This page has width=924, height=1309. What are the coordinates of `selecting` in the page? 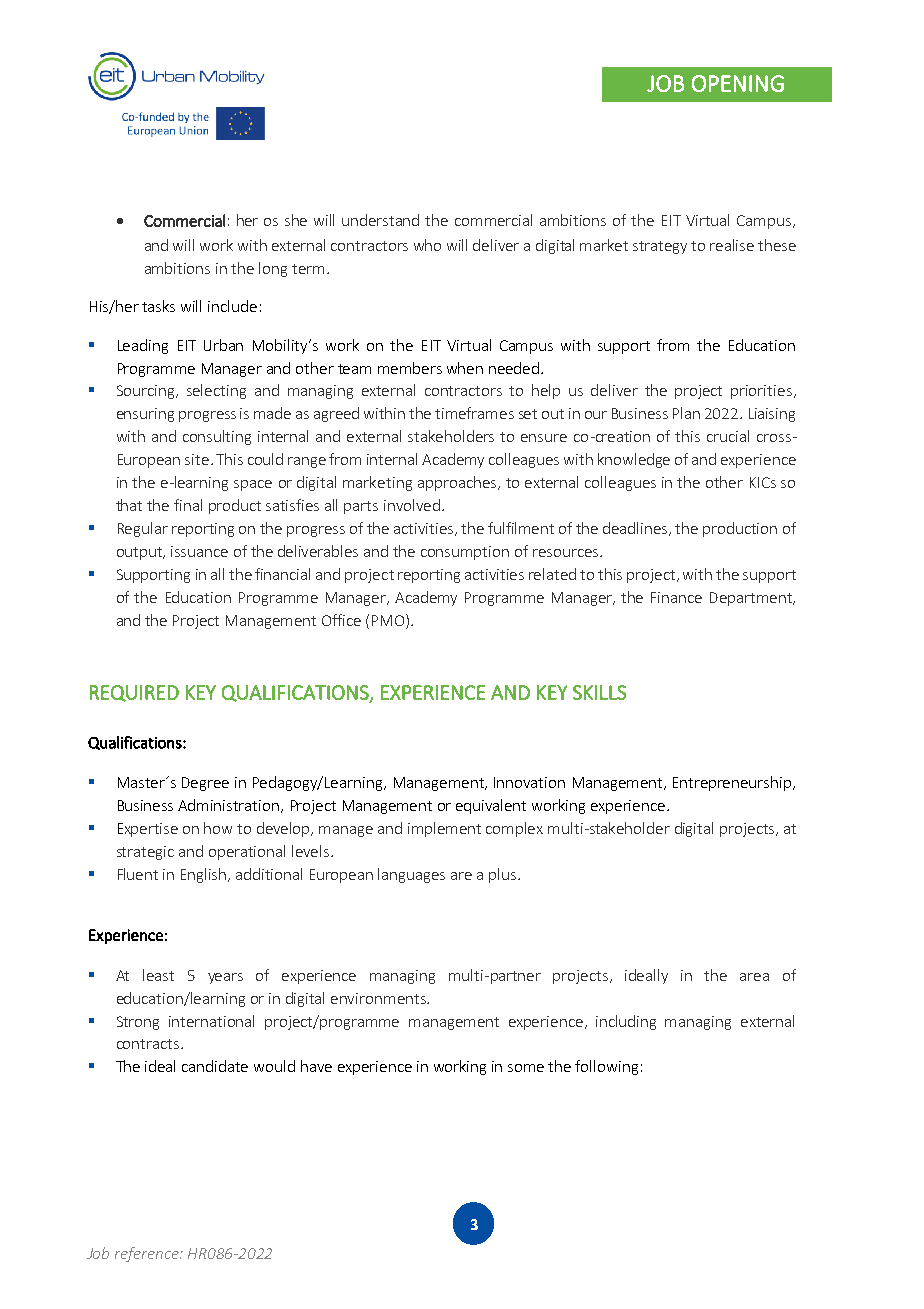 It's located at (216, 391).
